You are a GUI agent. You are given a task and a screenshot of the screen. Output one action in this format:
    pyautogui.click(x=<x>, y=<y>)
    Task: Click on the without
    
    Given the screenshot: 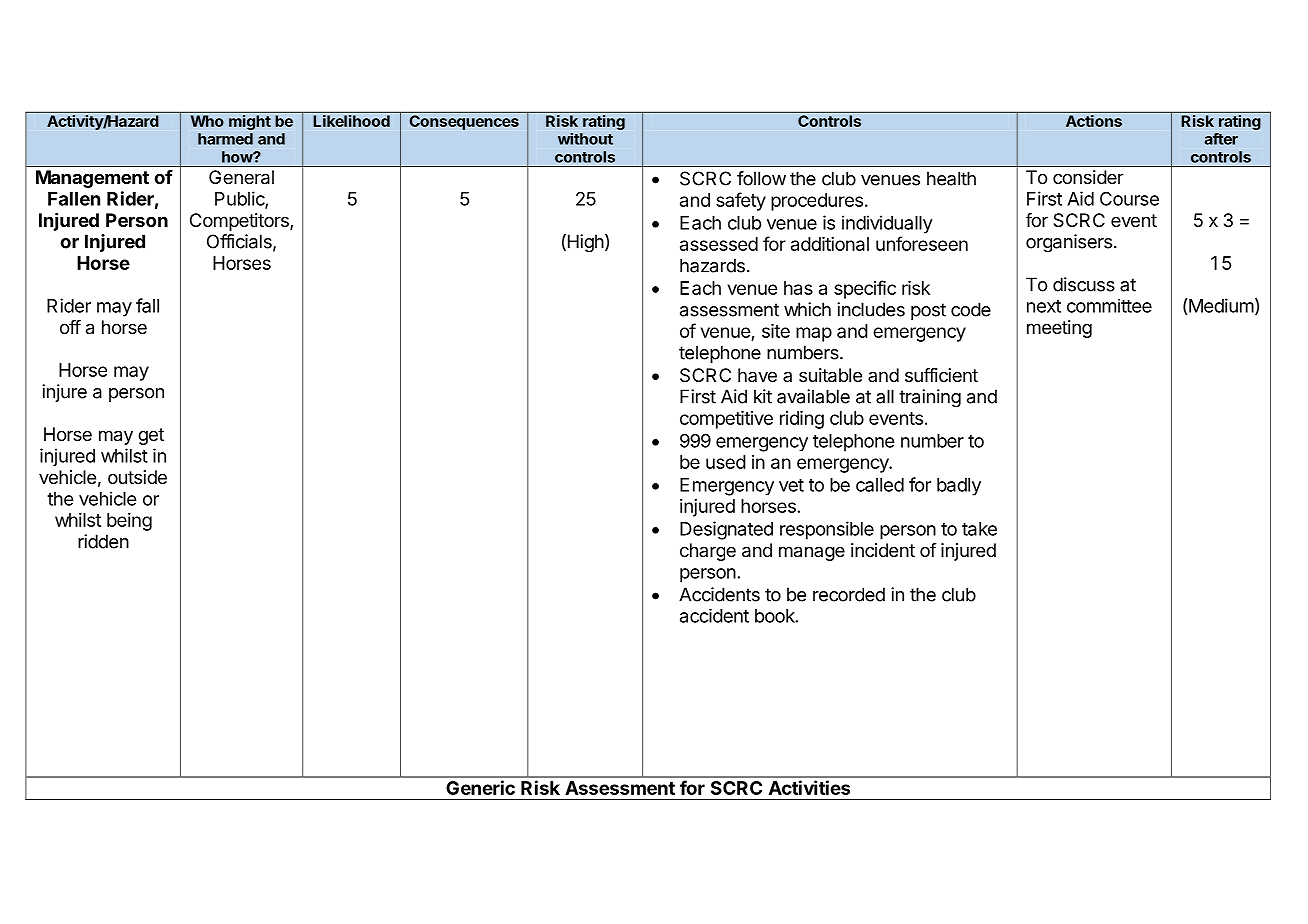 What is the action you would take?
    pyautogui.click(x=585, y=138)
